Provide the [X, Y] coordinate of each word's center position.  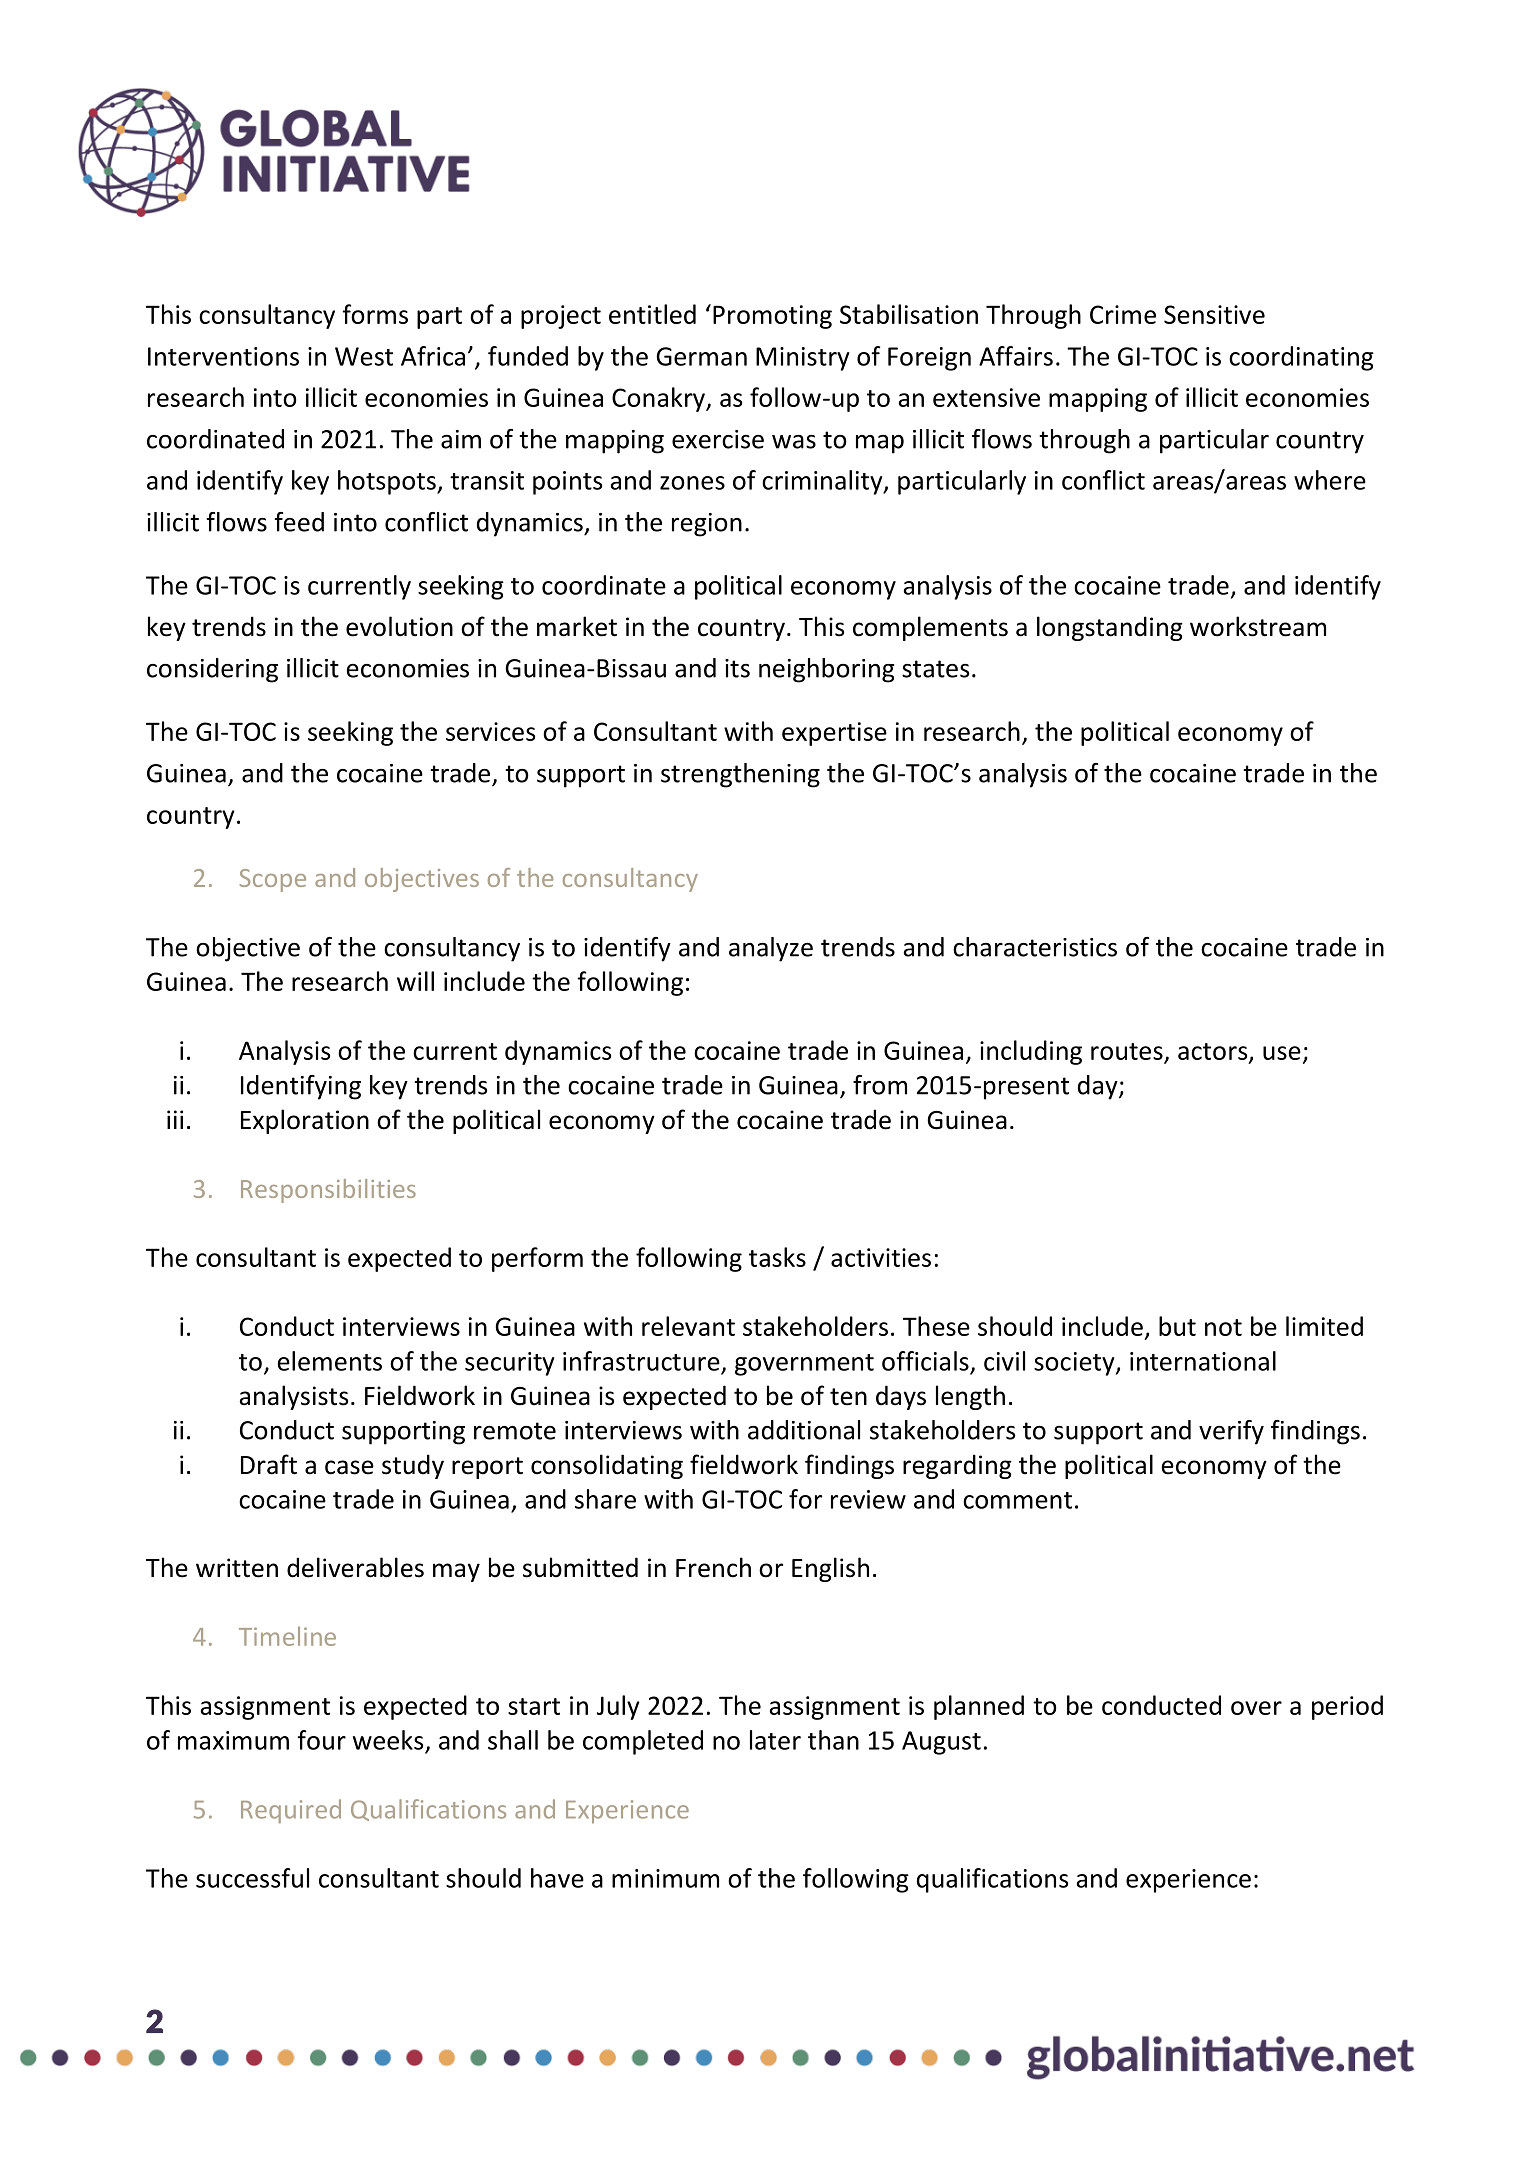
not [1223, 1327]
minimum [665, 1878]
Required [291, 1811]
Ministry [803, 359]
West [364, 356]
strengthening [740, 775]
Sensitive [1214, 314]
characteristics [1035, 947]
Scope [273, 880]
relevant [688, 1326]
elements [330, 1361]
